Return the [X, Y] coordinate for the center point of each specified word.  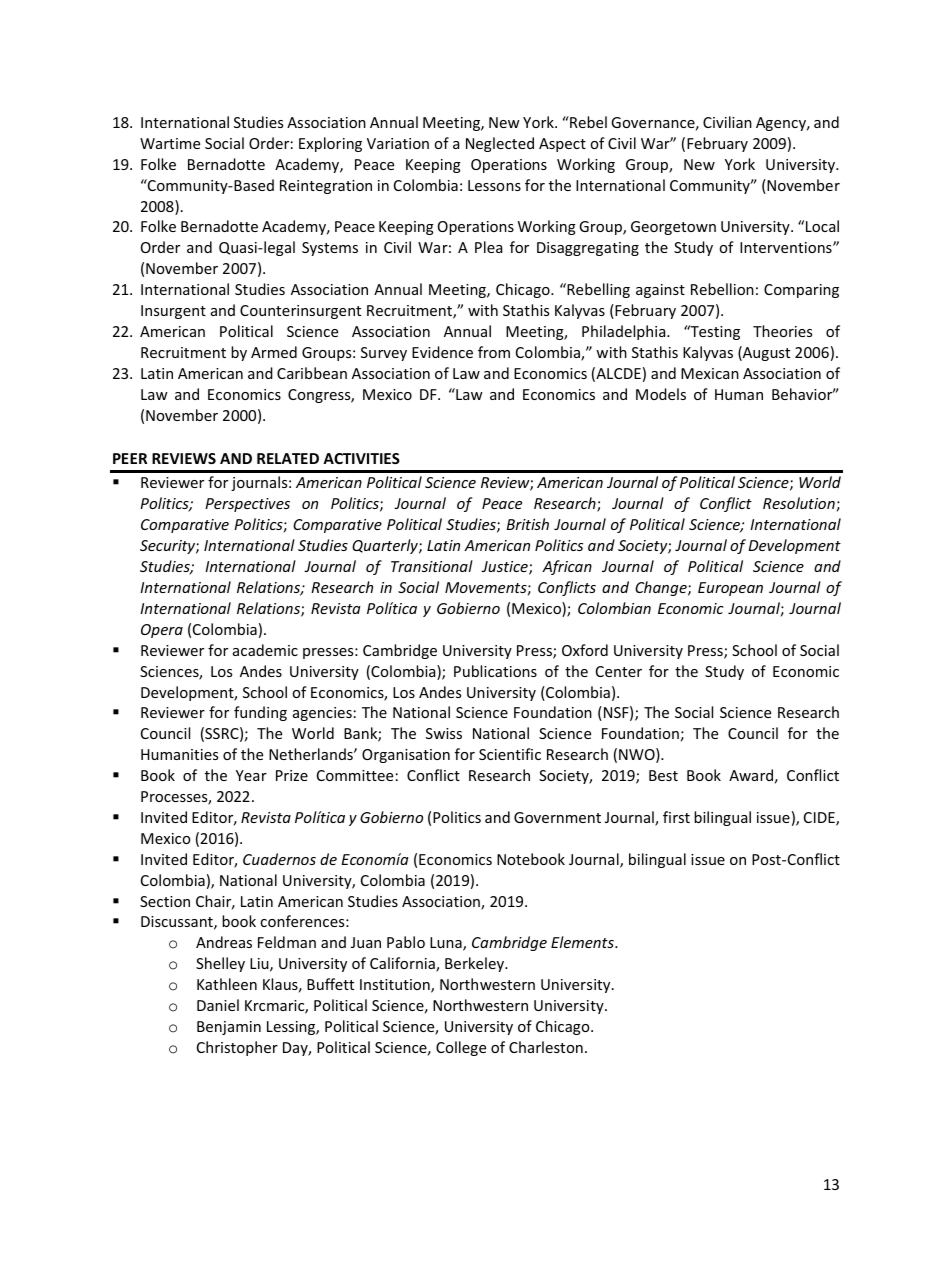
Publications [495, 671]
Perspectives [247, 505]
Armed [274, 352]
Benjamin [229, 1028]
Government [557, 817]
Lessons [494, 185]
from [494, 352]
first [676, 817]
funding [260, 713]
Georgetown [673, 228]
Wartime [170, 143]
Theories [782, 331]
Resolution [799, 503]
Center [619, 671]
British [528, 524]
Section [165, 901]
